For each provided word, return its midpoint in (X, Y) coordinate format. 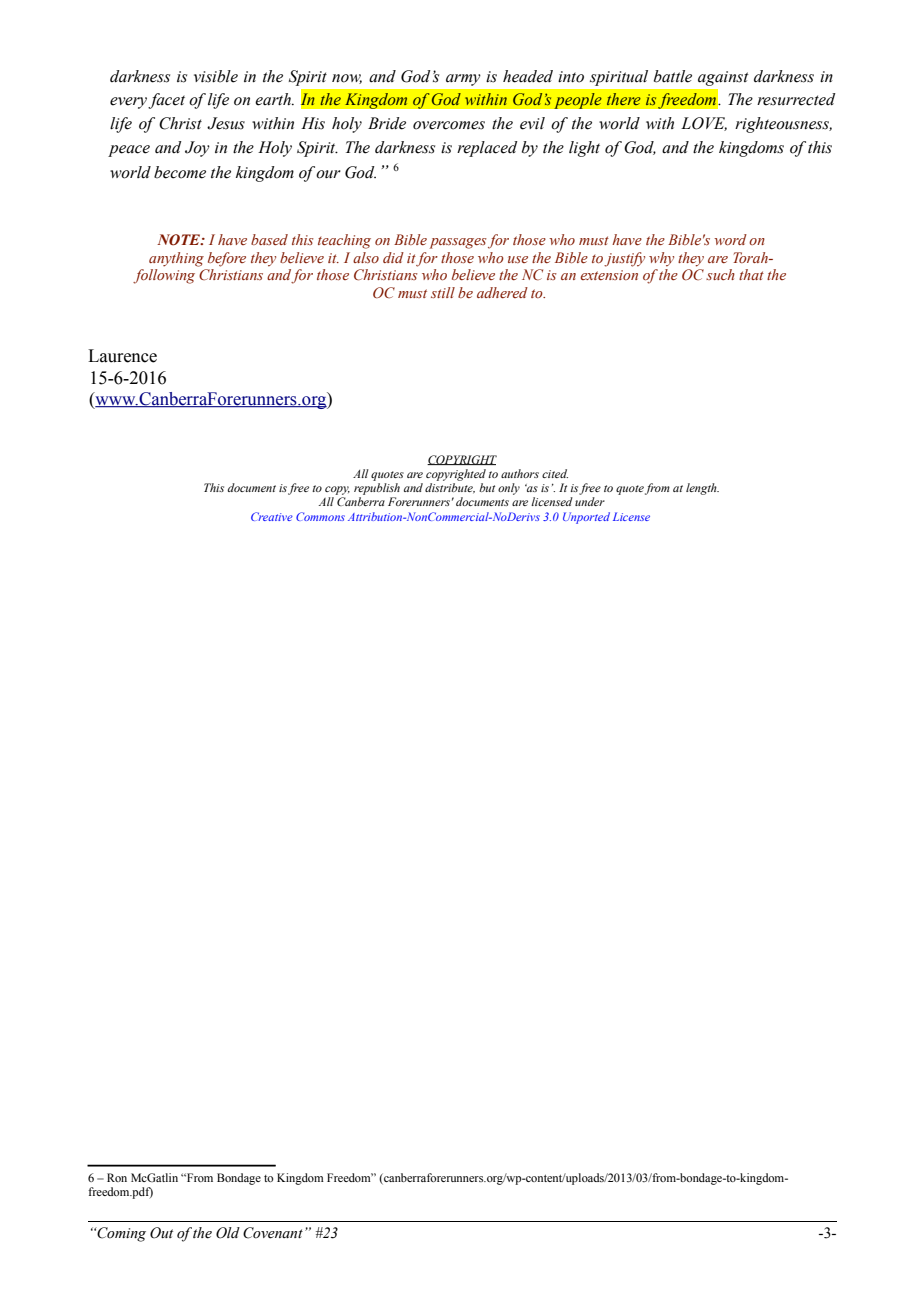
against (723, 78)
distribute (450, 488)
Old (228, 1233)
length (702, 489)
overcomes (449, 125)
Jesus (226, 123)
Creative (272, 516)
